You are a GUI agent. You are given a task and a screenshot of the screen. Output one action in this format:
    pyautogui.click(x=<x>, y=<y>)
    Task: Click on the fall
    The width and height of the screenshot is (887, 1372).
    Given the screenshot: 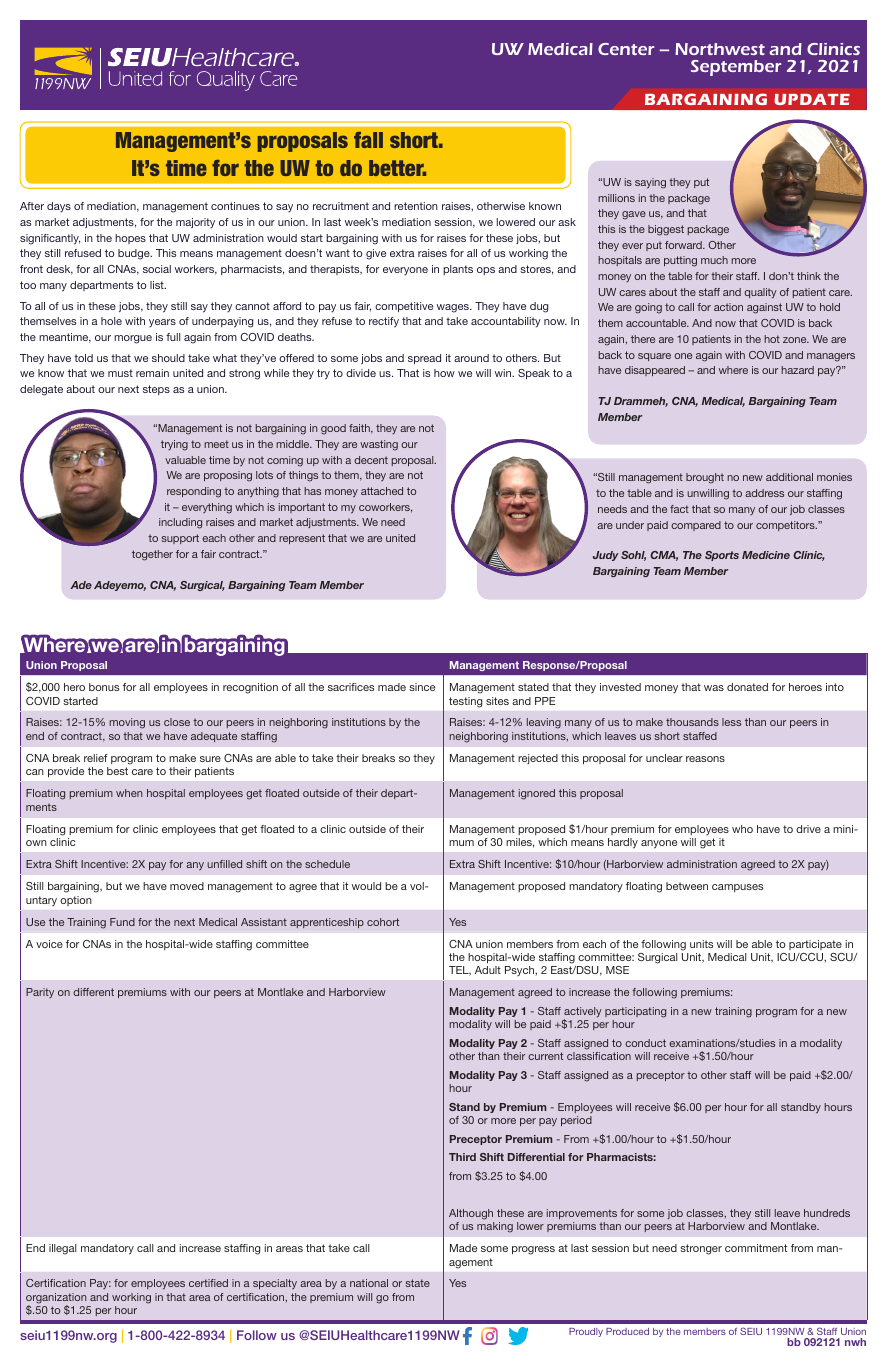 What is the action you would take?
    pyautogui.click(x=368, y=140)
